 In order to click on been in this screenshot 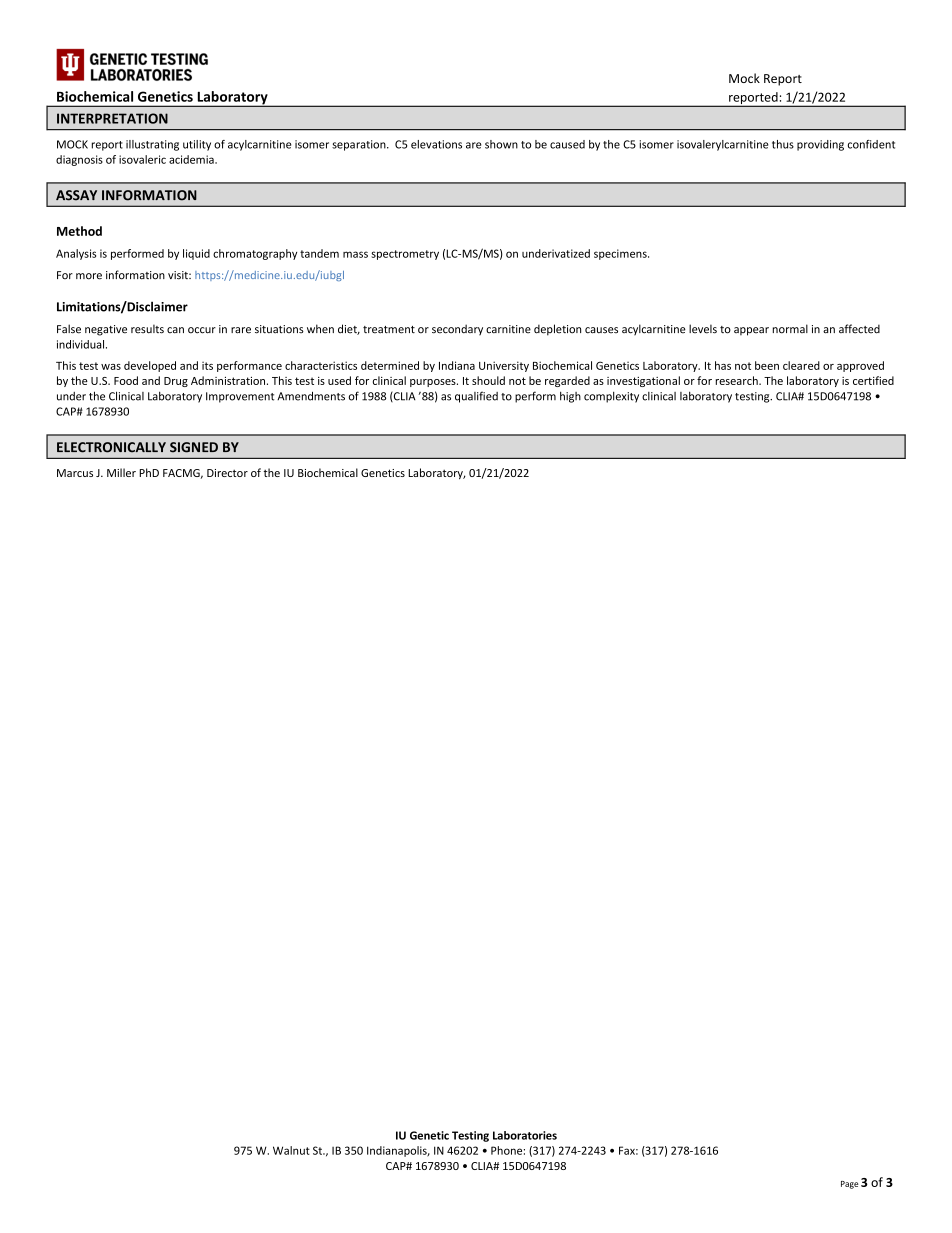, I will do `click(767, 365)`.
